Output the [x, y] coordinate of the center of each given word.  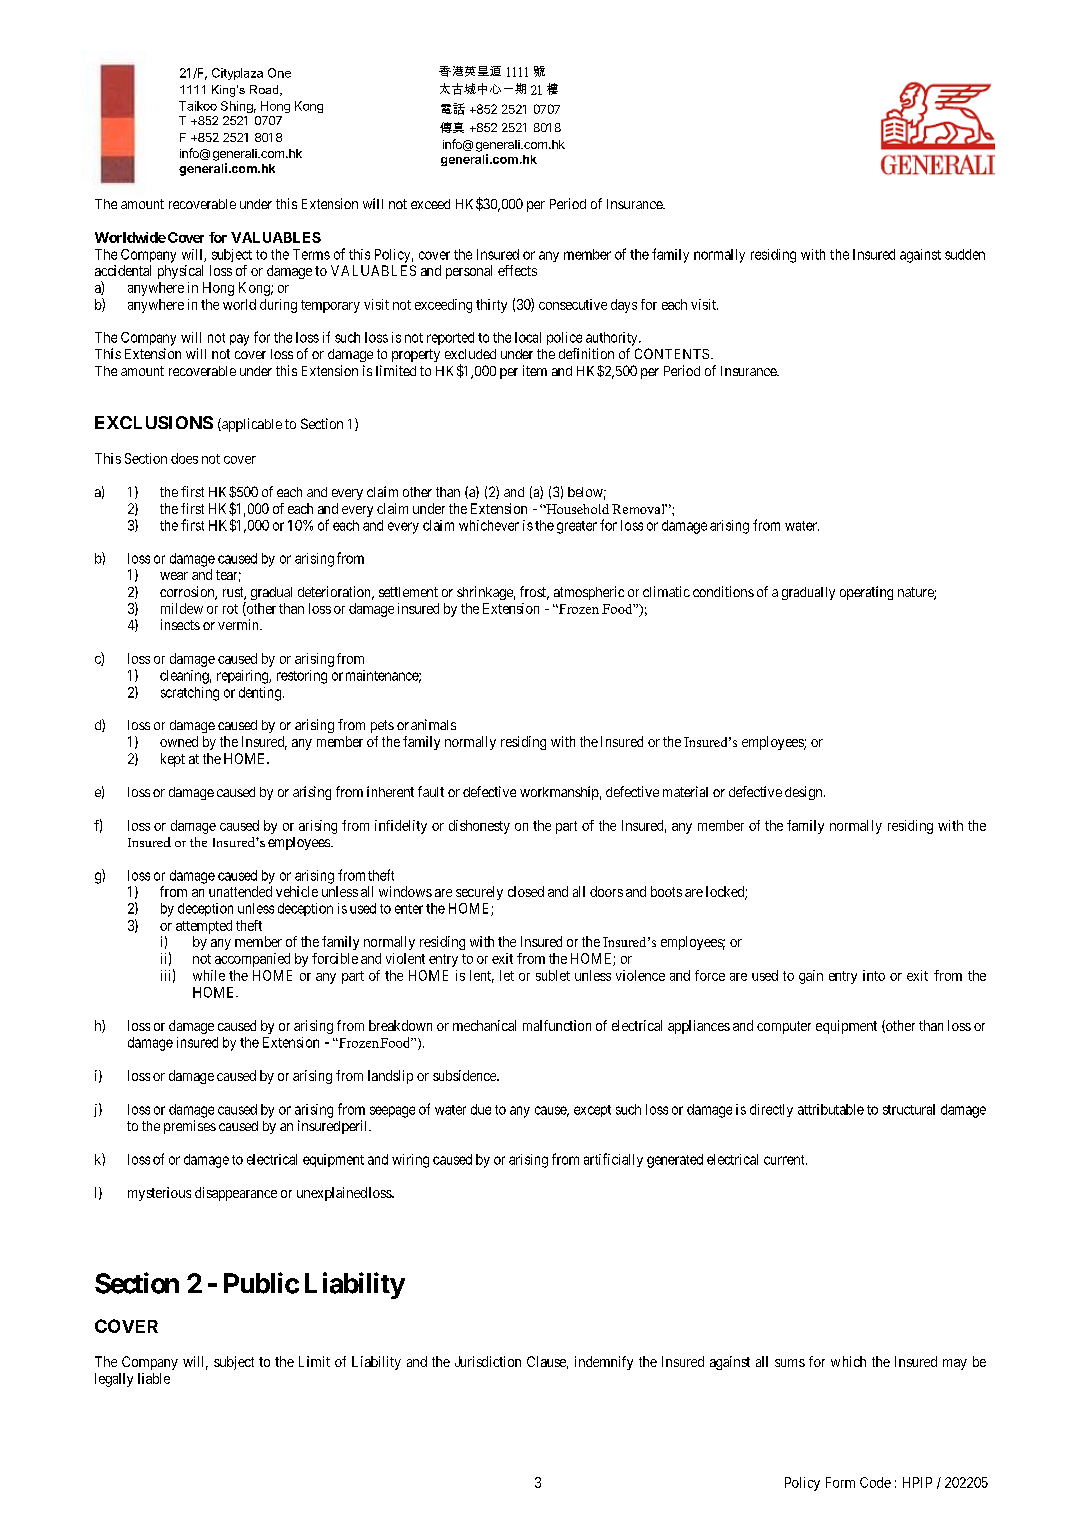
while [209, 975]
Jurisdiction [488, 1361]
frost [534, 593]
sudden [965, 254]
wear [174, 576]
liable [154, 1378]
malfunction [557, 1025]
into [874, 975]
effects [517, 270]
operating [866, 593]
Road [265, 90]
